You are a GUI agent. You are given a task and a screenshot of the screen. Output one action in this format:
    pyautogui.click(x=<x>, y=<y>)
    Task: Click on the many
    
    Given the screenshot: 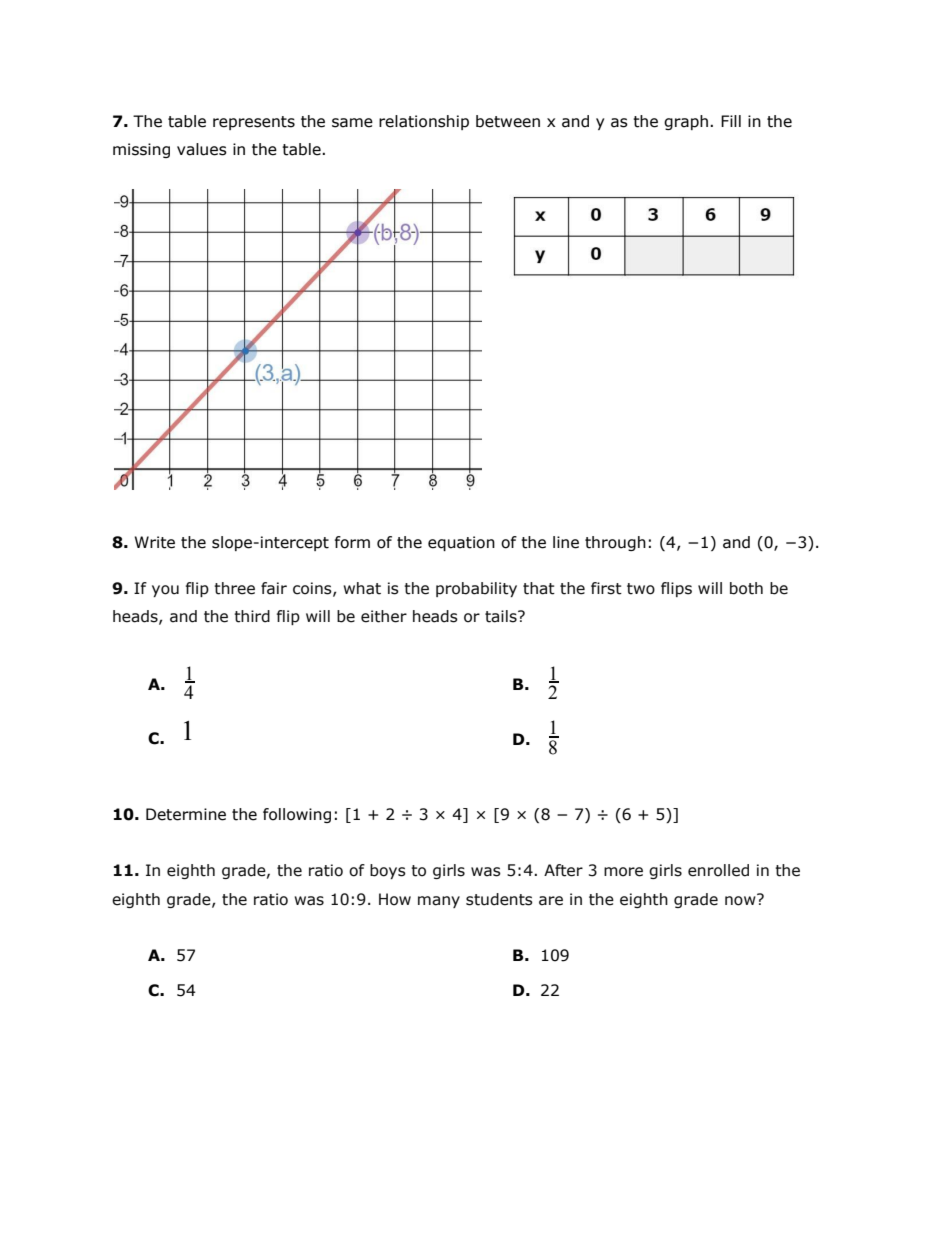 What is the action you would take?
    pyautogui.click(x=439, y=902)
